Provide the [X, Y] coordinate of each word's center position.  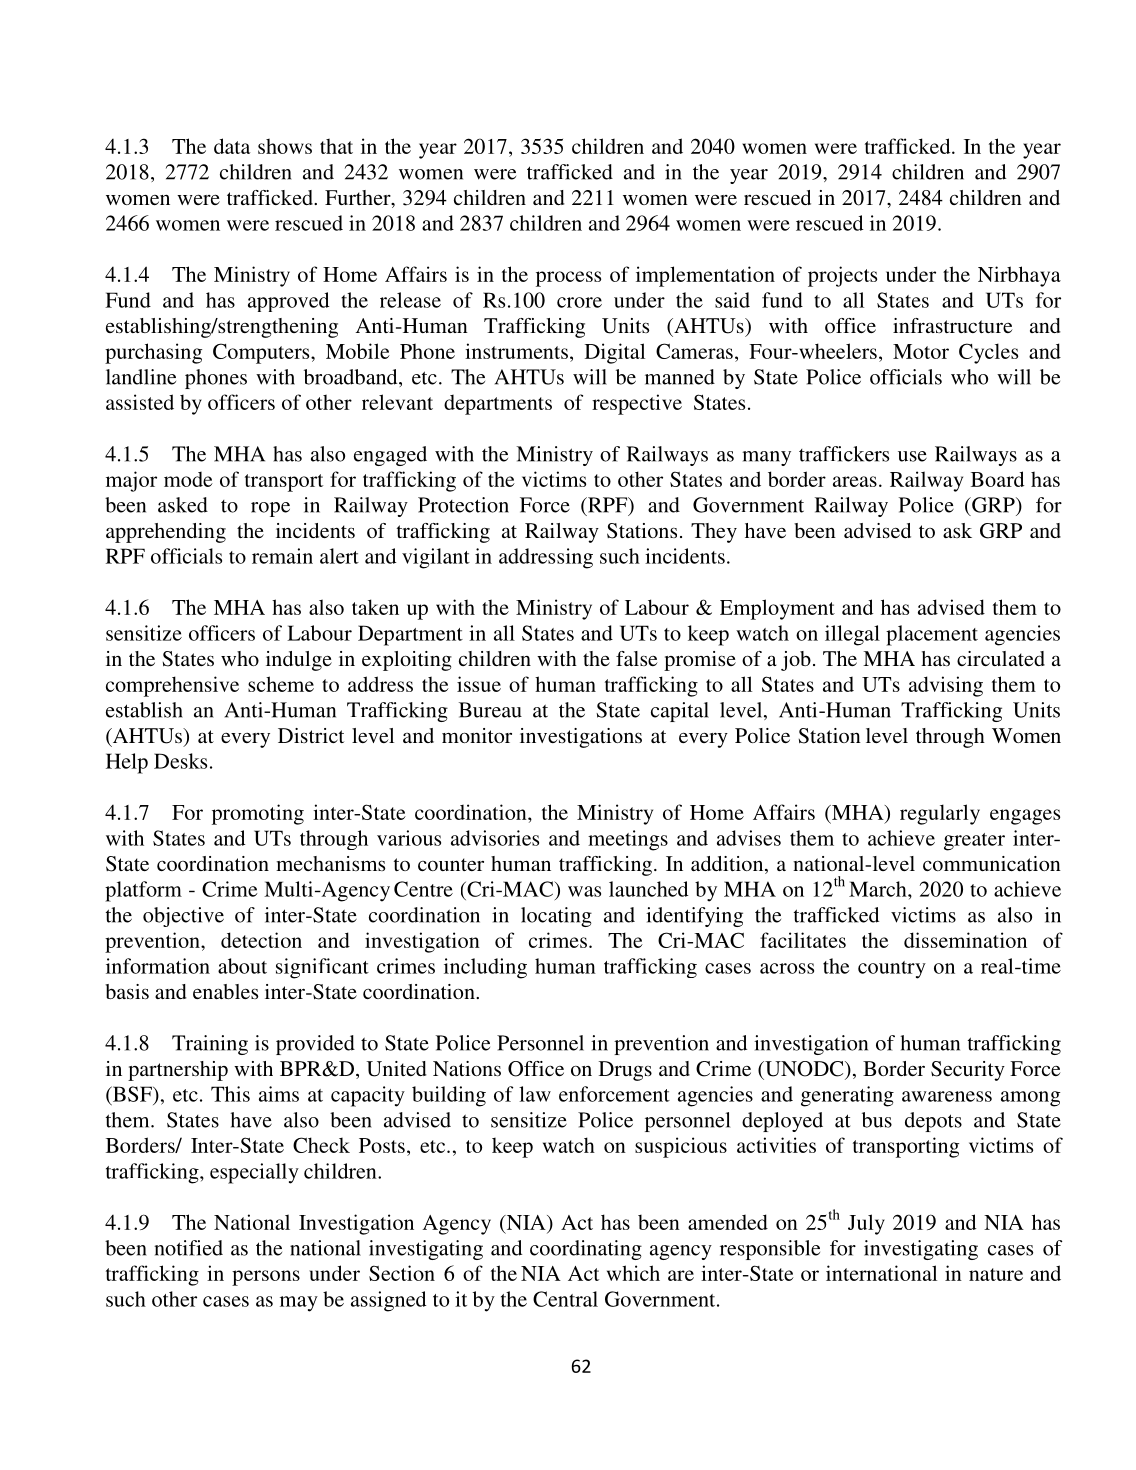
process [568, 279]
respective [637, 404]
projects [842, 276]
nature [996, 1274]
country [892, 970]
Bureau [490, 710]
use [912, 456]
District [311, 735]
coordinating [586, 1250]
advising [946, 686]
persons [266, 1278]
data [232, 146]
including [485, 968]
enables [225, 991]
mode [188, 479]
